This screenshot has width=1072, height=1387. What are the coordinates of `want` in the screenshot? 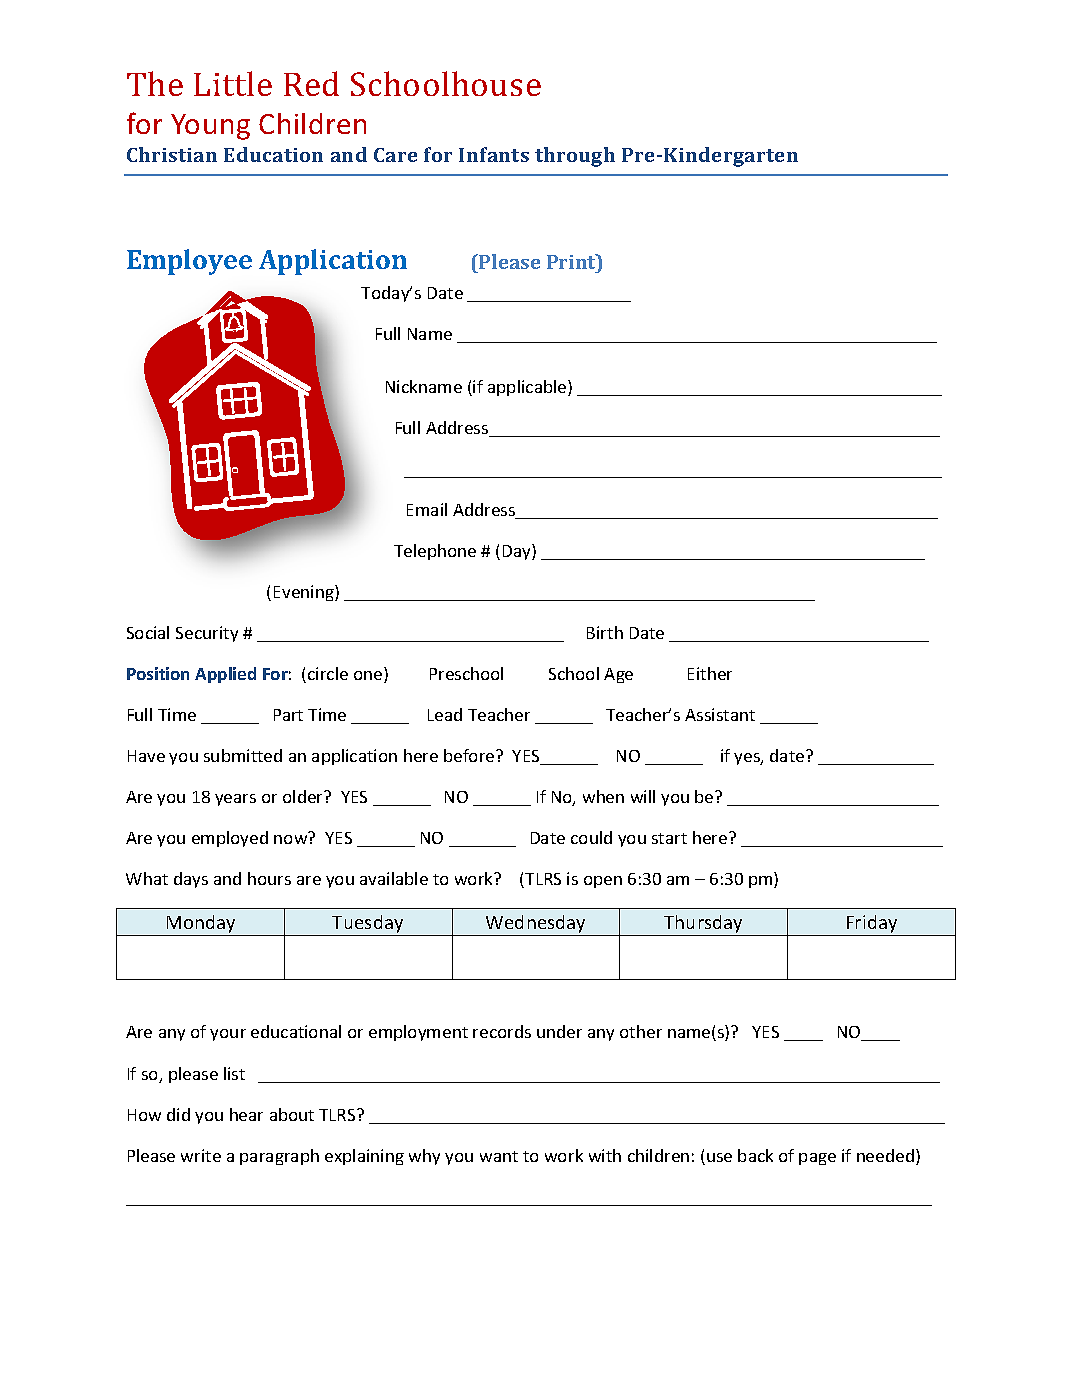 It's located at (499, 1156).
